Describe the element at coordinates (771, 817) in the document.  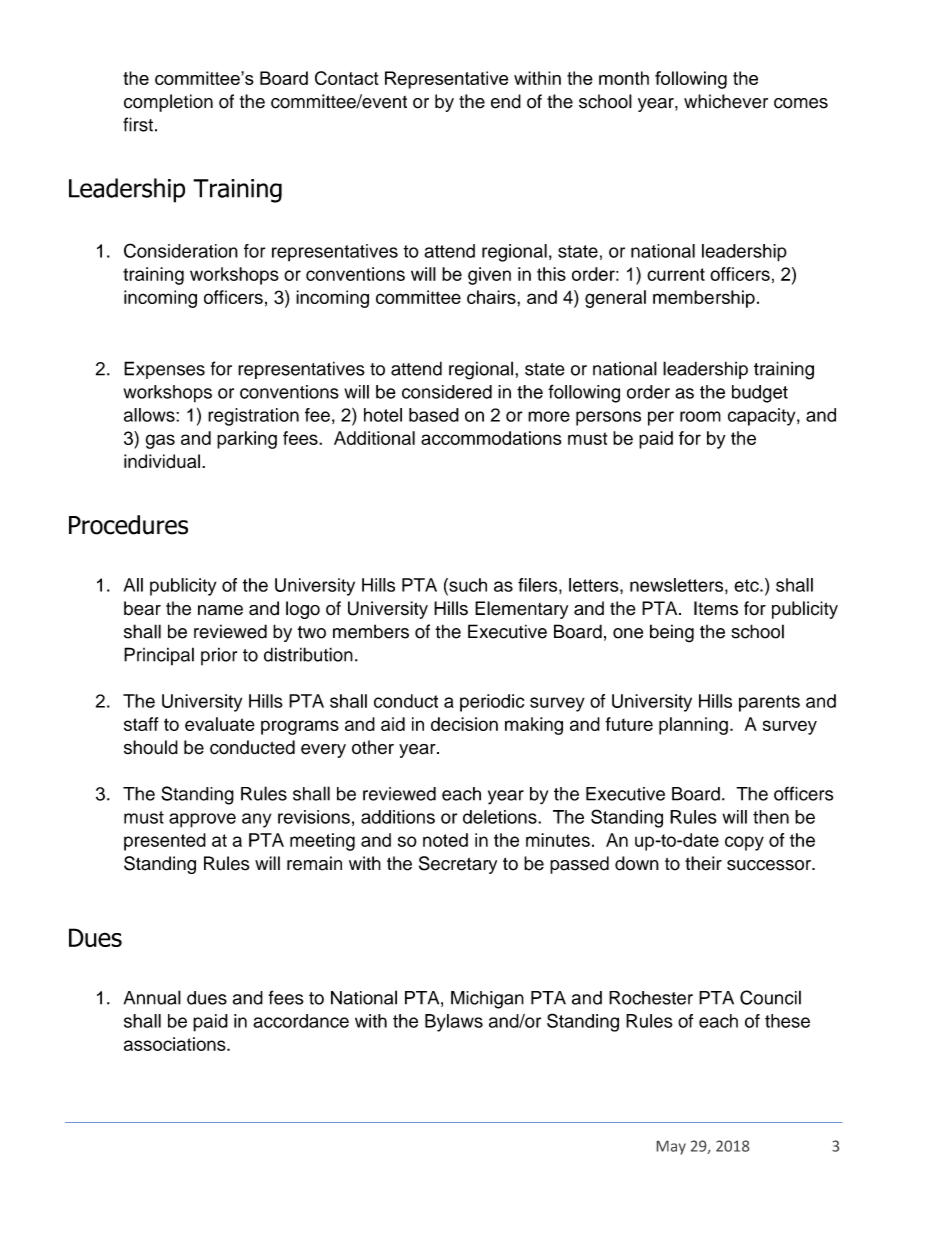
I see `then` at that location.
